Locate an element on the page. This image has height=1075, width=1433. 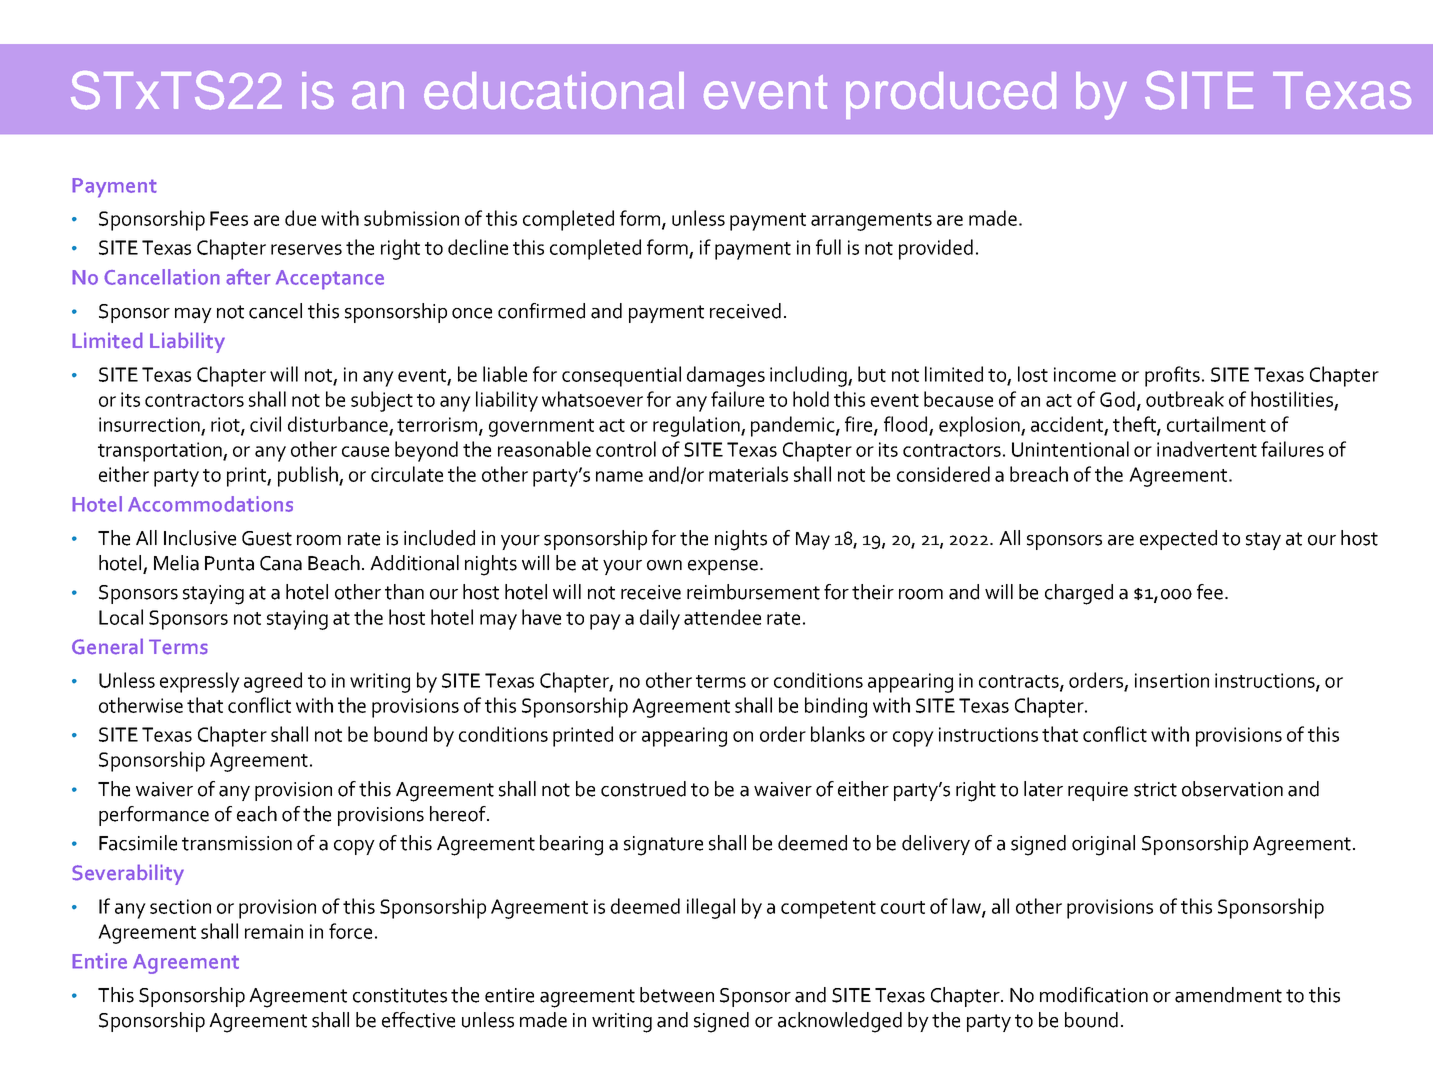
transmission is located at coordinates (237, 843).
